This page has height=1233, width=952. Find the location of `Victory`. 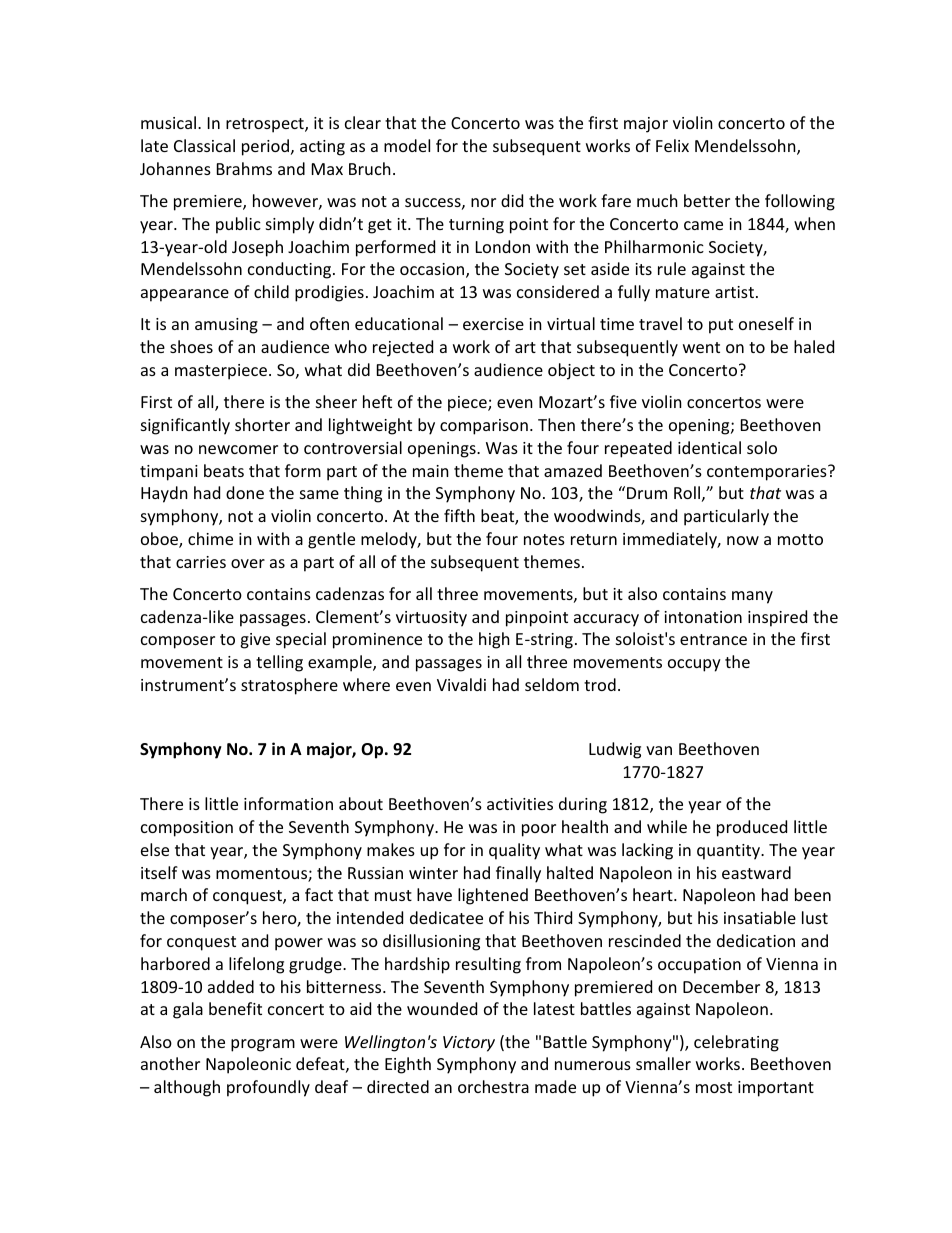

Victory is located at coordinates (469, 1044).
